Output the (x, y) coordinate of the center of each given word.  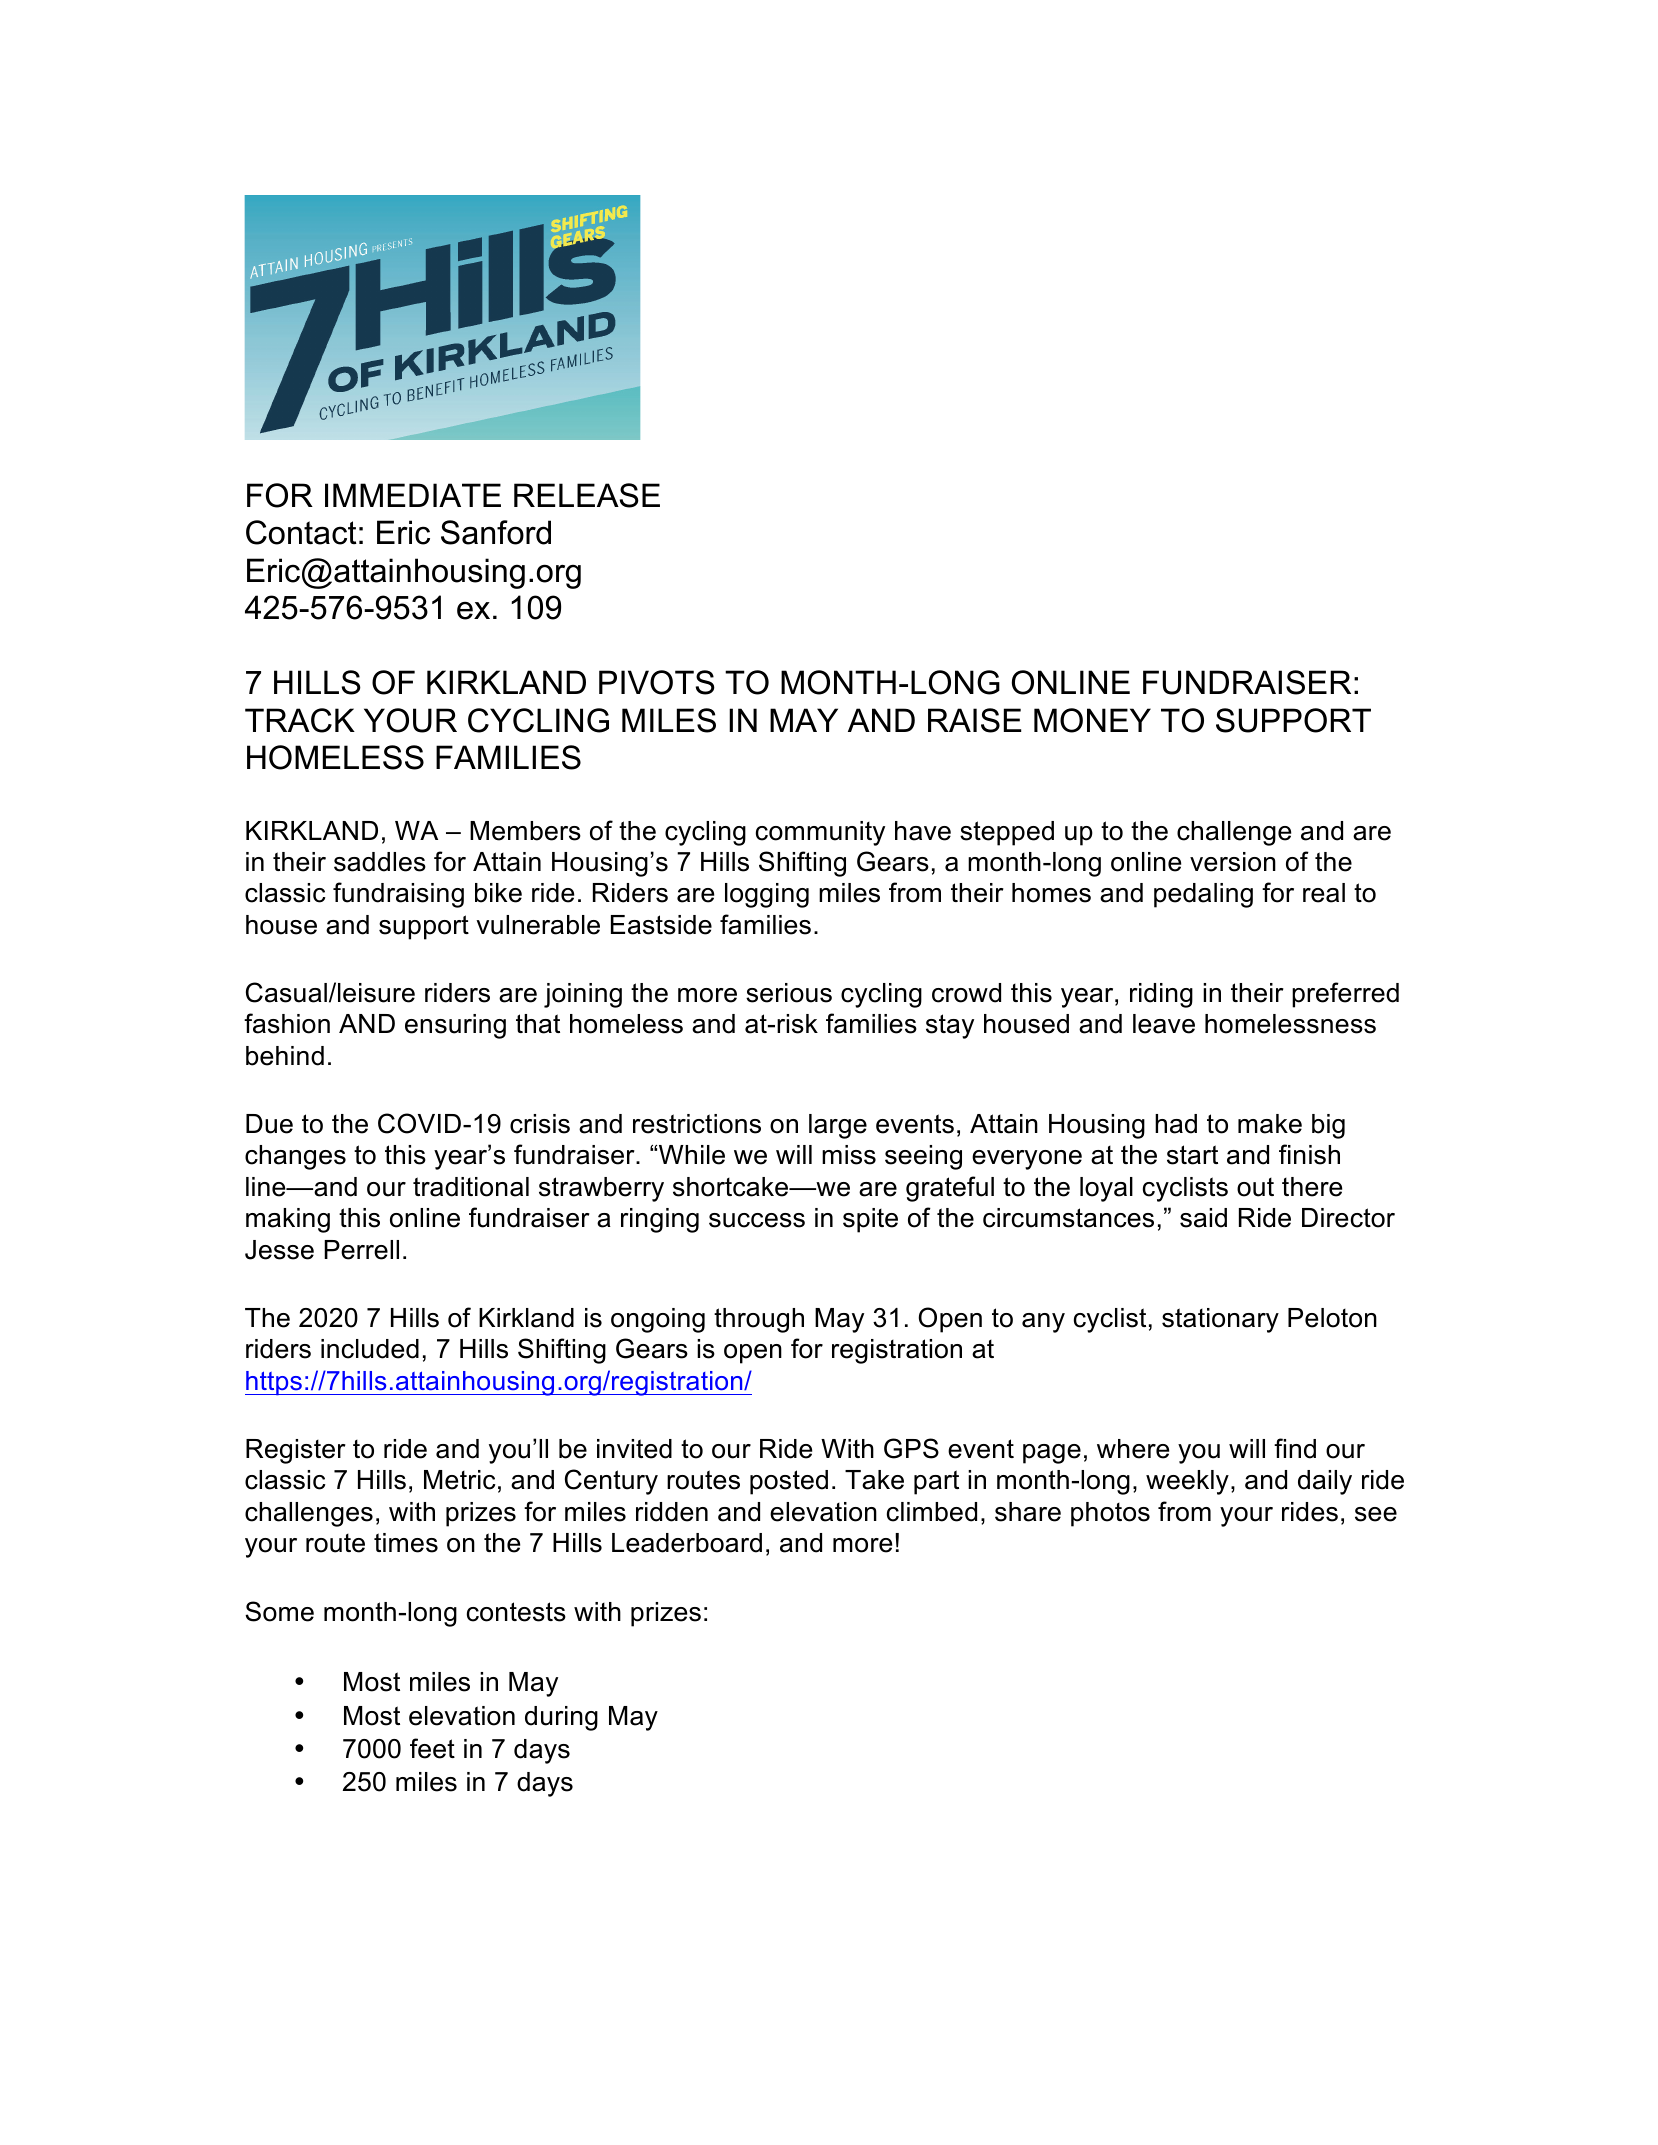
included (370, 1349)
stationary (1220, 1320)
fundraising (398, 895)
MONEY (1092, 720)
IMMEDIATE (413, 495)
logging (767, 895)
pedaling (1203, 895)
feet (432, 1748)
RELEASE (587, 495)
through (759, 1320)
